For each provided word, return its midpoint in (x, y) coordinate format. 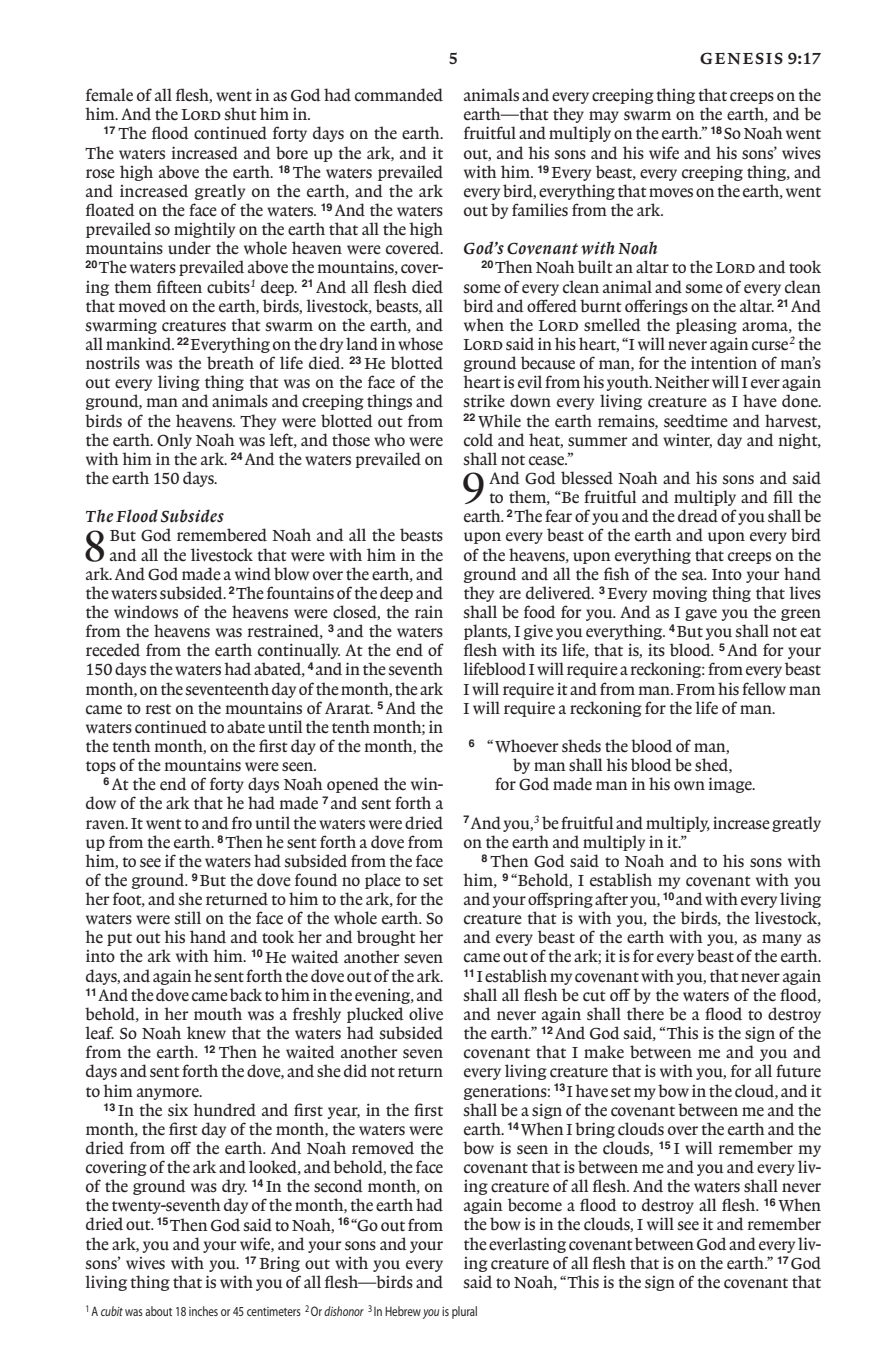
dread (698, 516)
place (383, 881)
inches (203, 1311)
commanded (399, 95)
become (535, 1205)
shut (240, 114)
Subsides (192, 516)
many (782, 940)
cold (478, 440)
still (187, 918)
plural (464, 1312)
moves (671, 193)
